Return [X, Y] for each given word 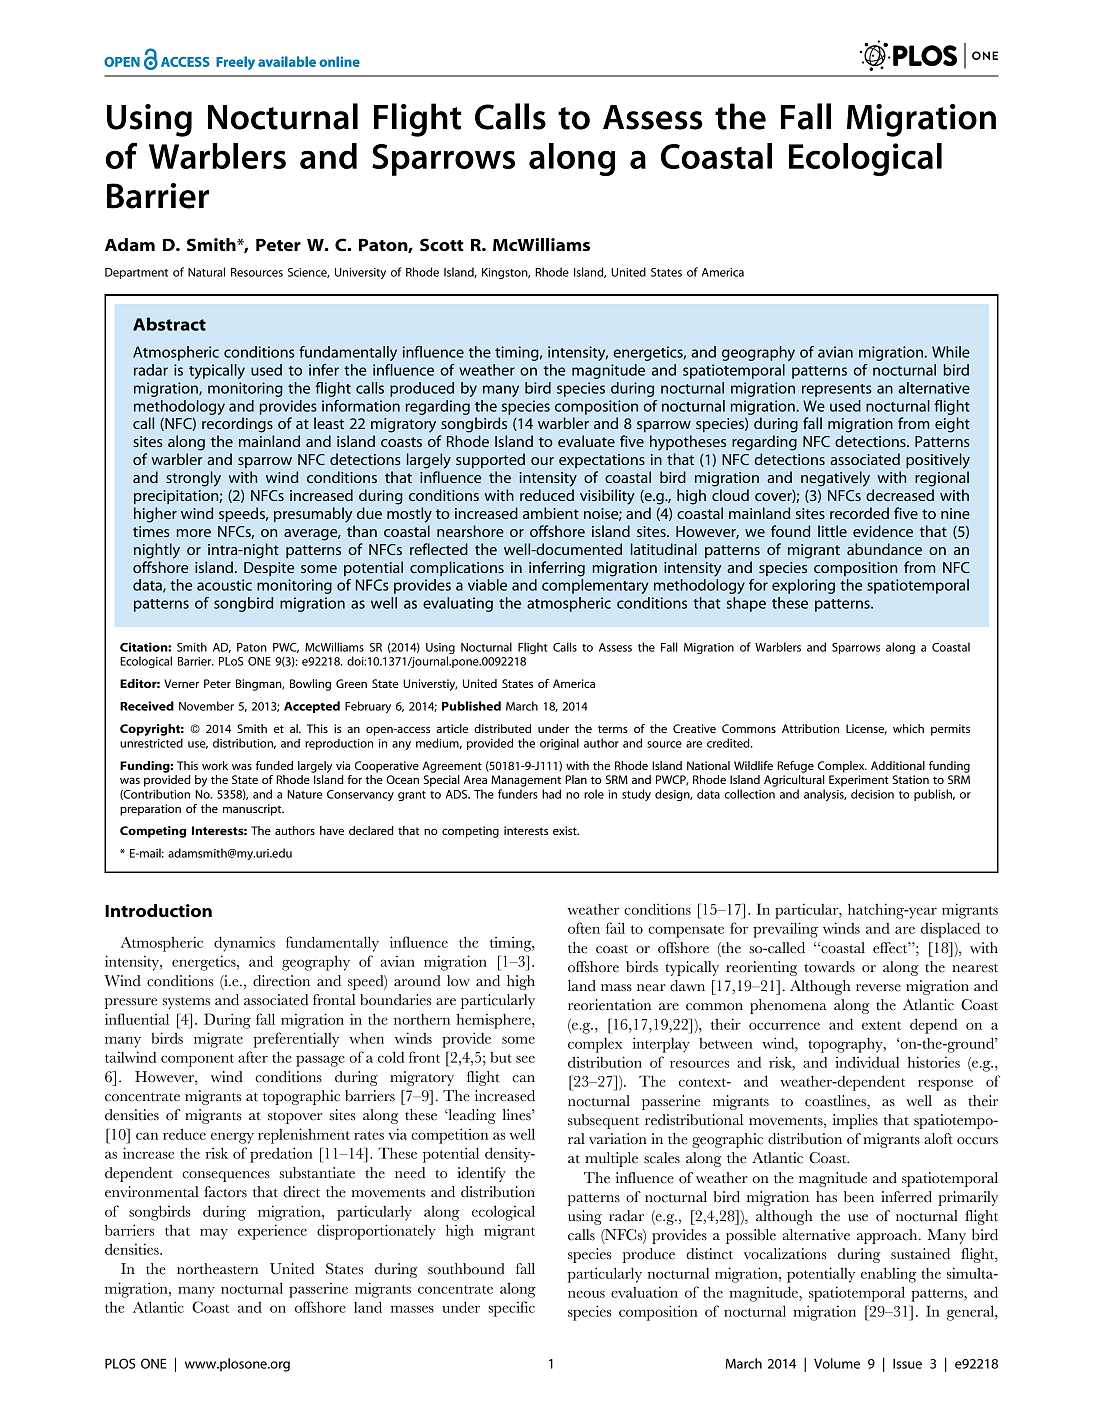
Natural [206, 272]
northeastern [217, 1269]
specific [512, 1309]
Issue [907, 1364]
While [951, 352]
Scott [442, 245]
